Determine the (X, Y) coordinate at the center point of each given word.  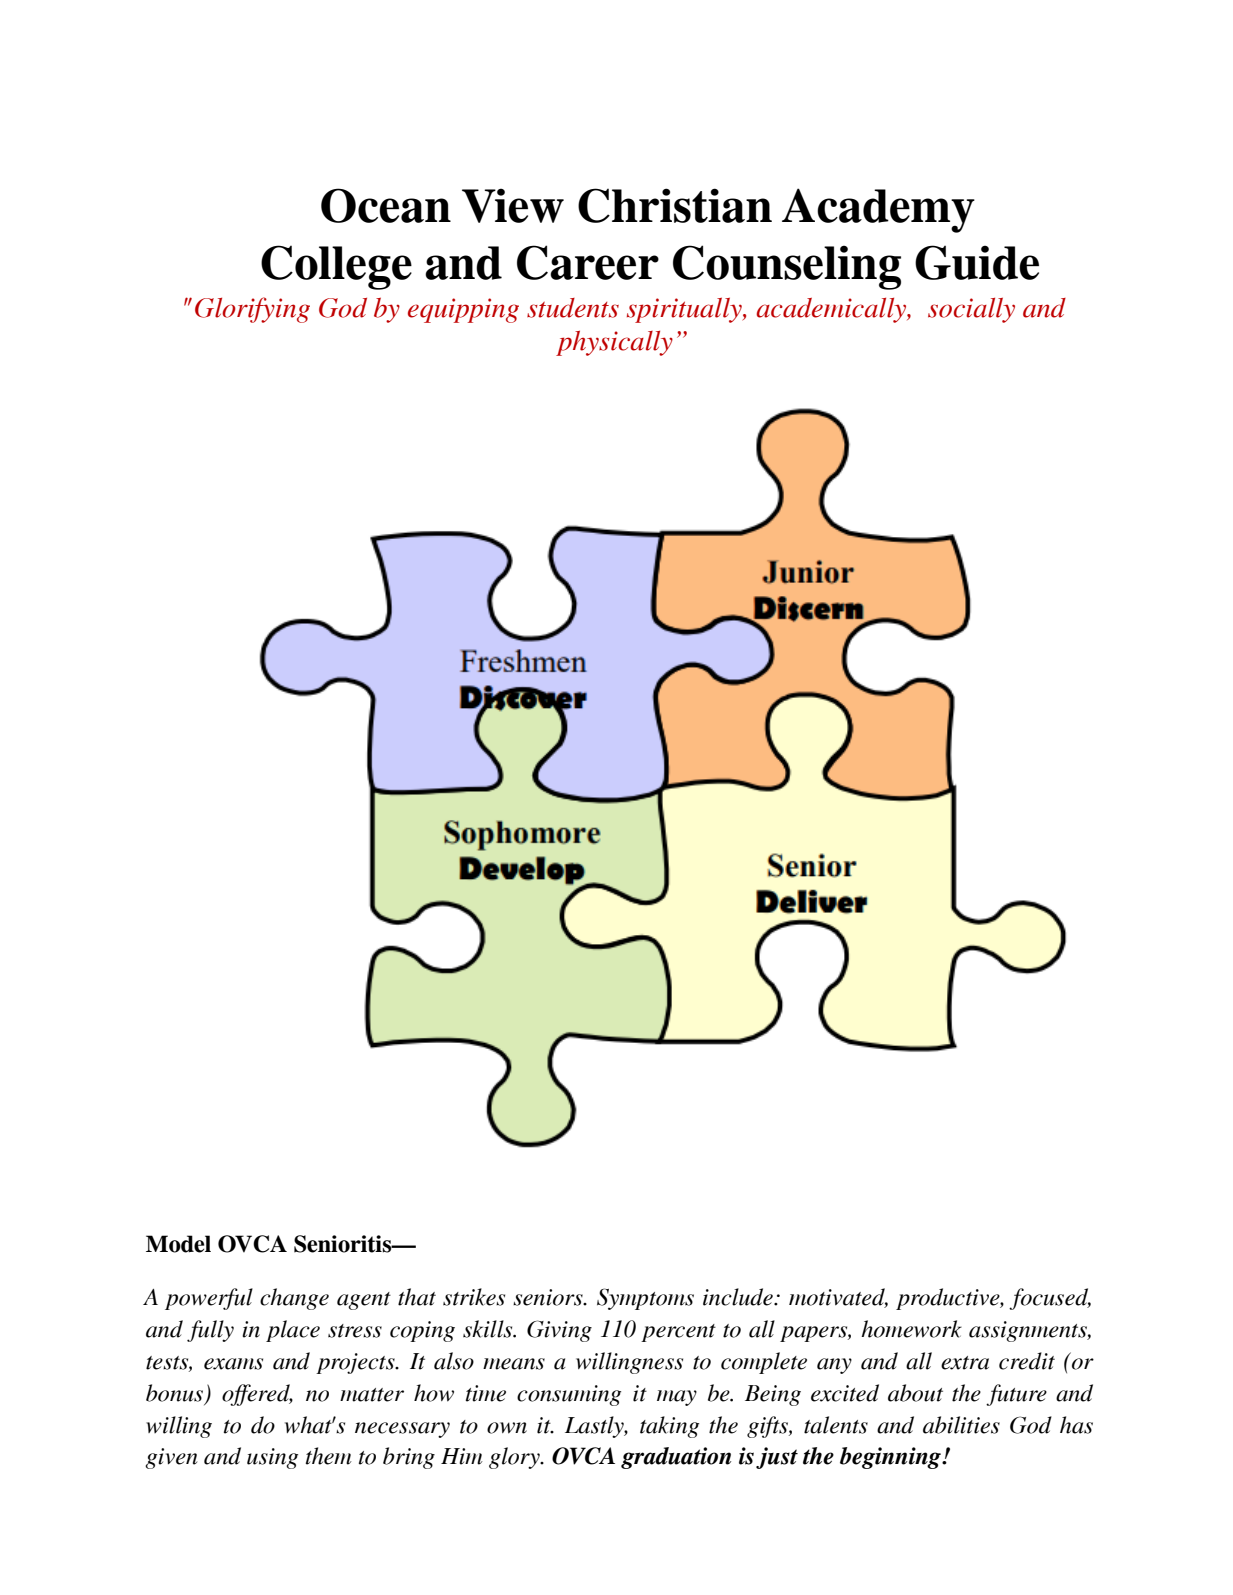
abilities (961, 1425)
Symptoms (645, 1299)
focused (1050, 1299)
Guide (977, 262)
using (272, 1458)
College (336, 267)
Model (178, 1244)
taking (669, 1427)
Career (588, 262)
